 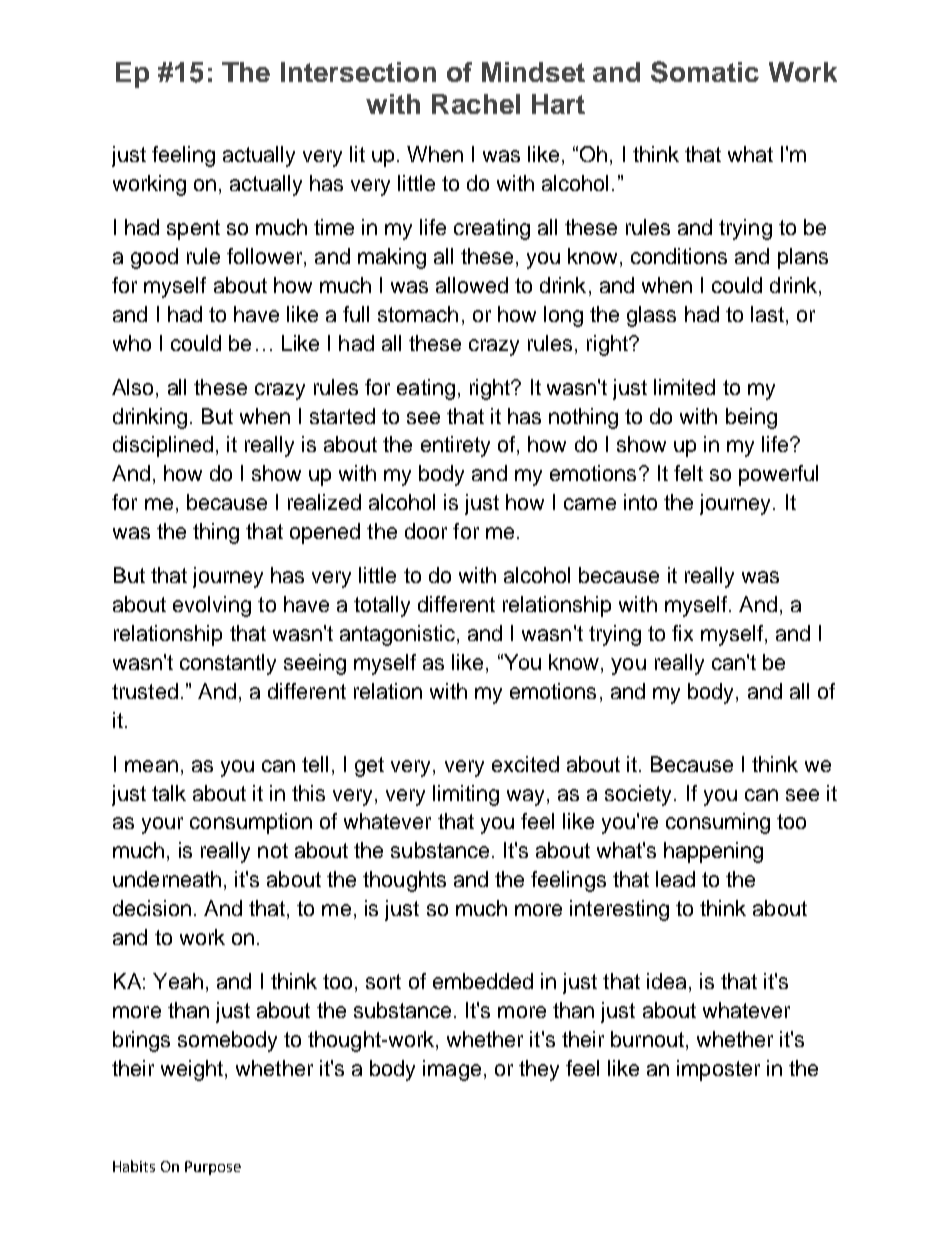 I want to click on excited, so click(x=525, y=764).
